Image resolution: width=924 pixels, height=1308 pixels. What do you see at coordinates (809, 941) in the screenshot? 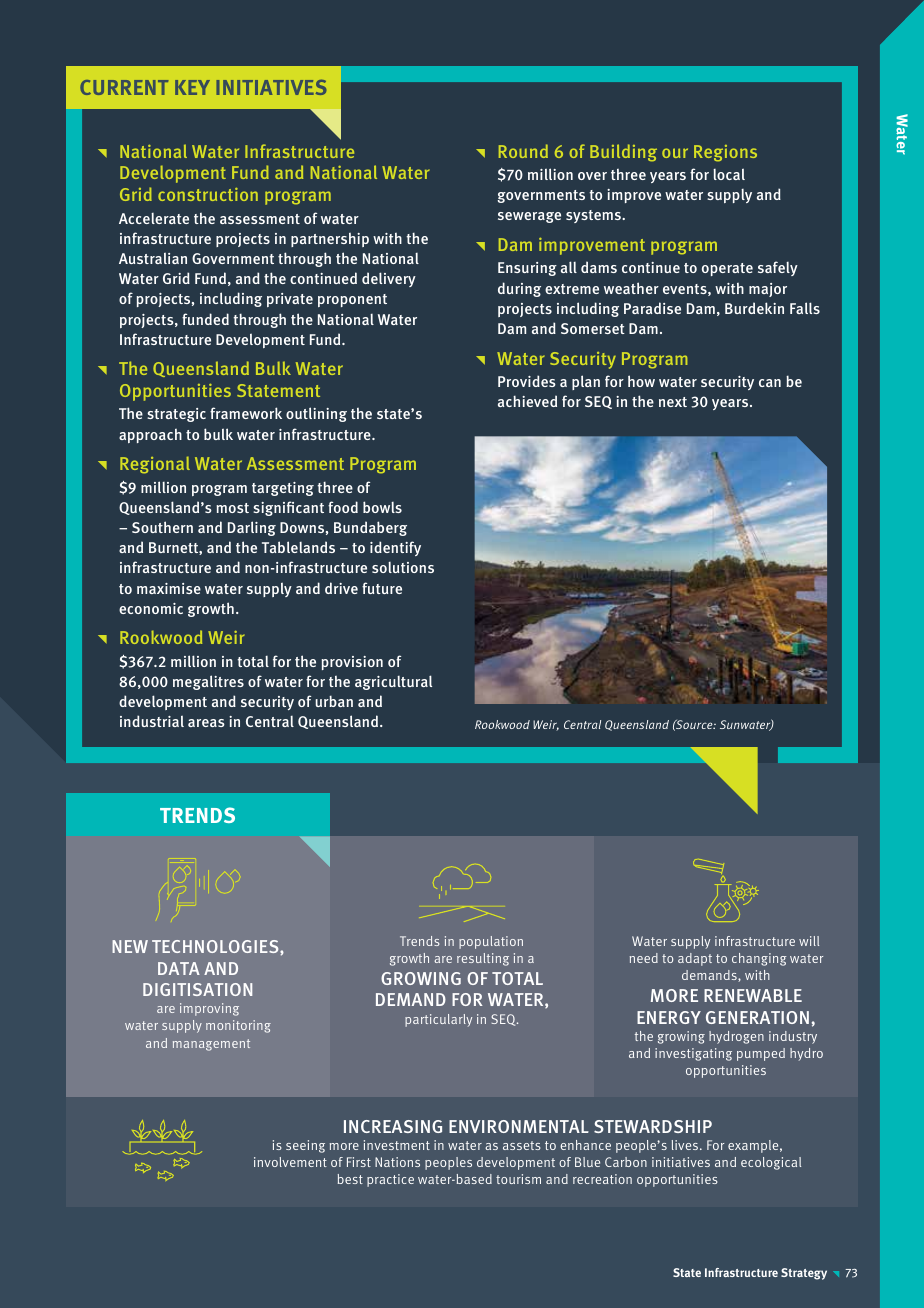
I see `will` at bounding box center [809, 941].
